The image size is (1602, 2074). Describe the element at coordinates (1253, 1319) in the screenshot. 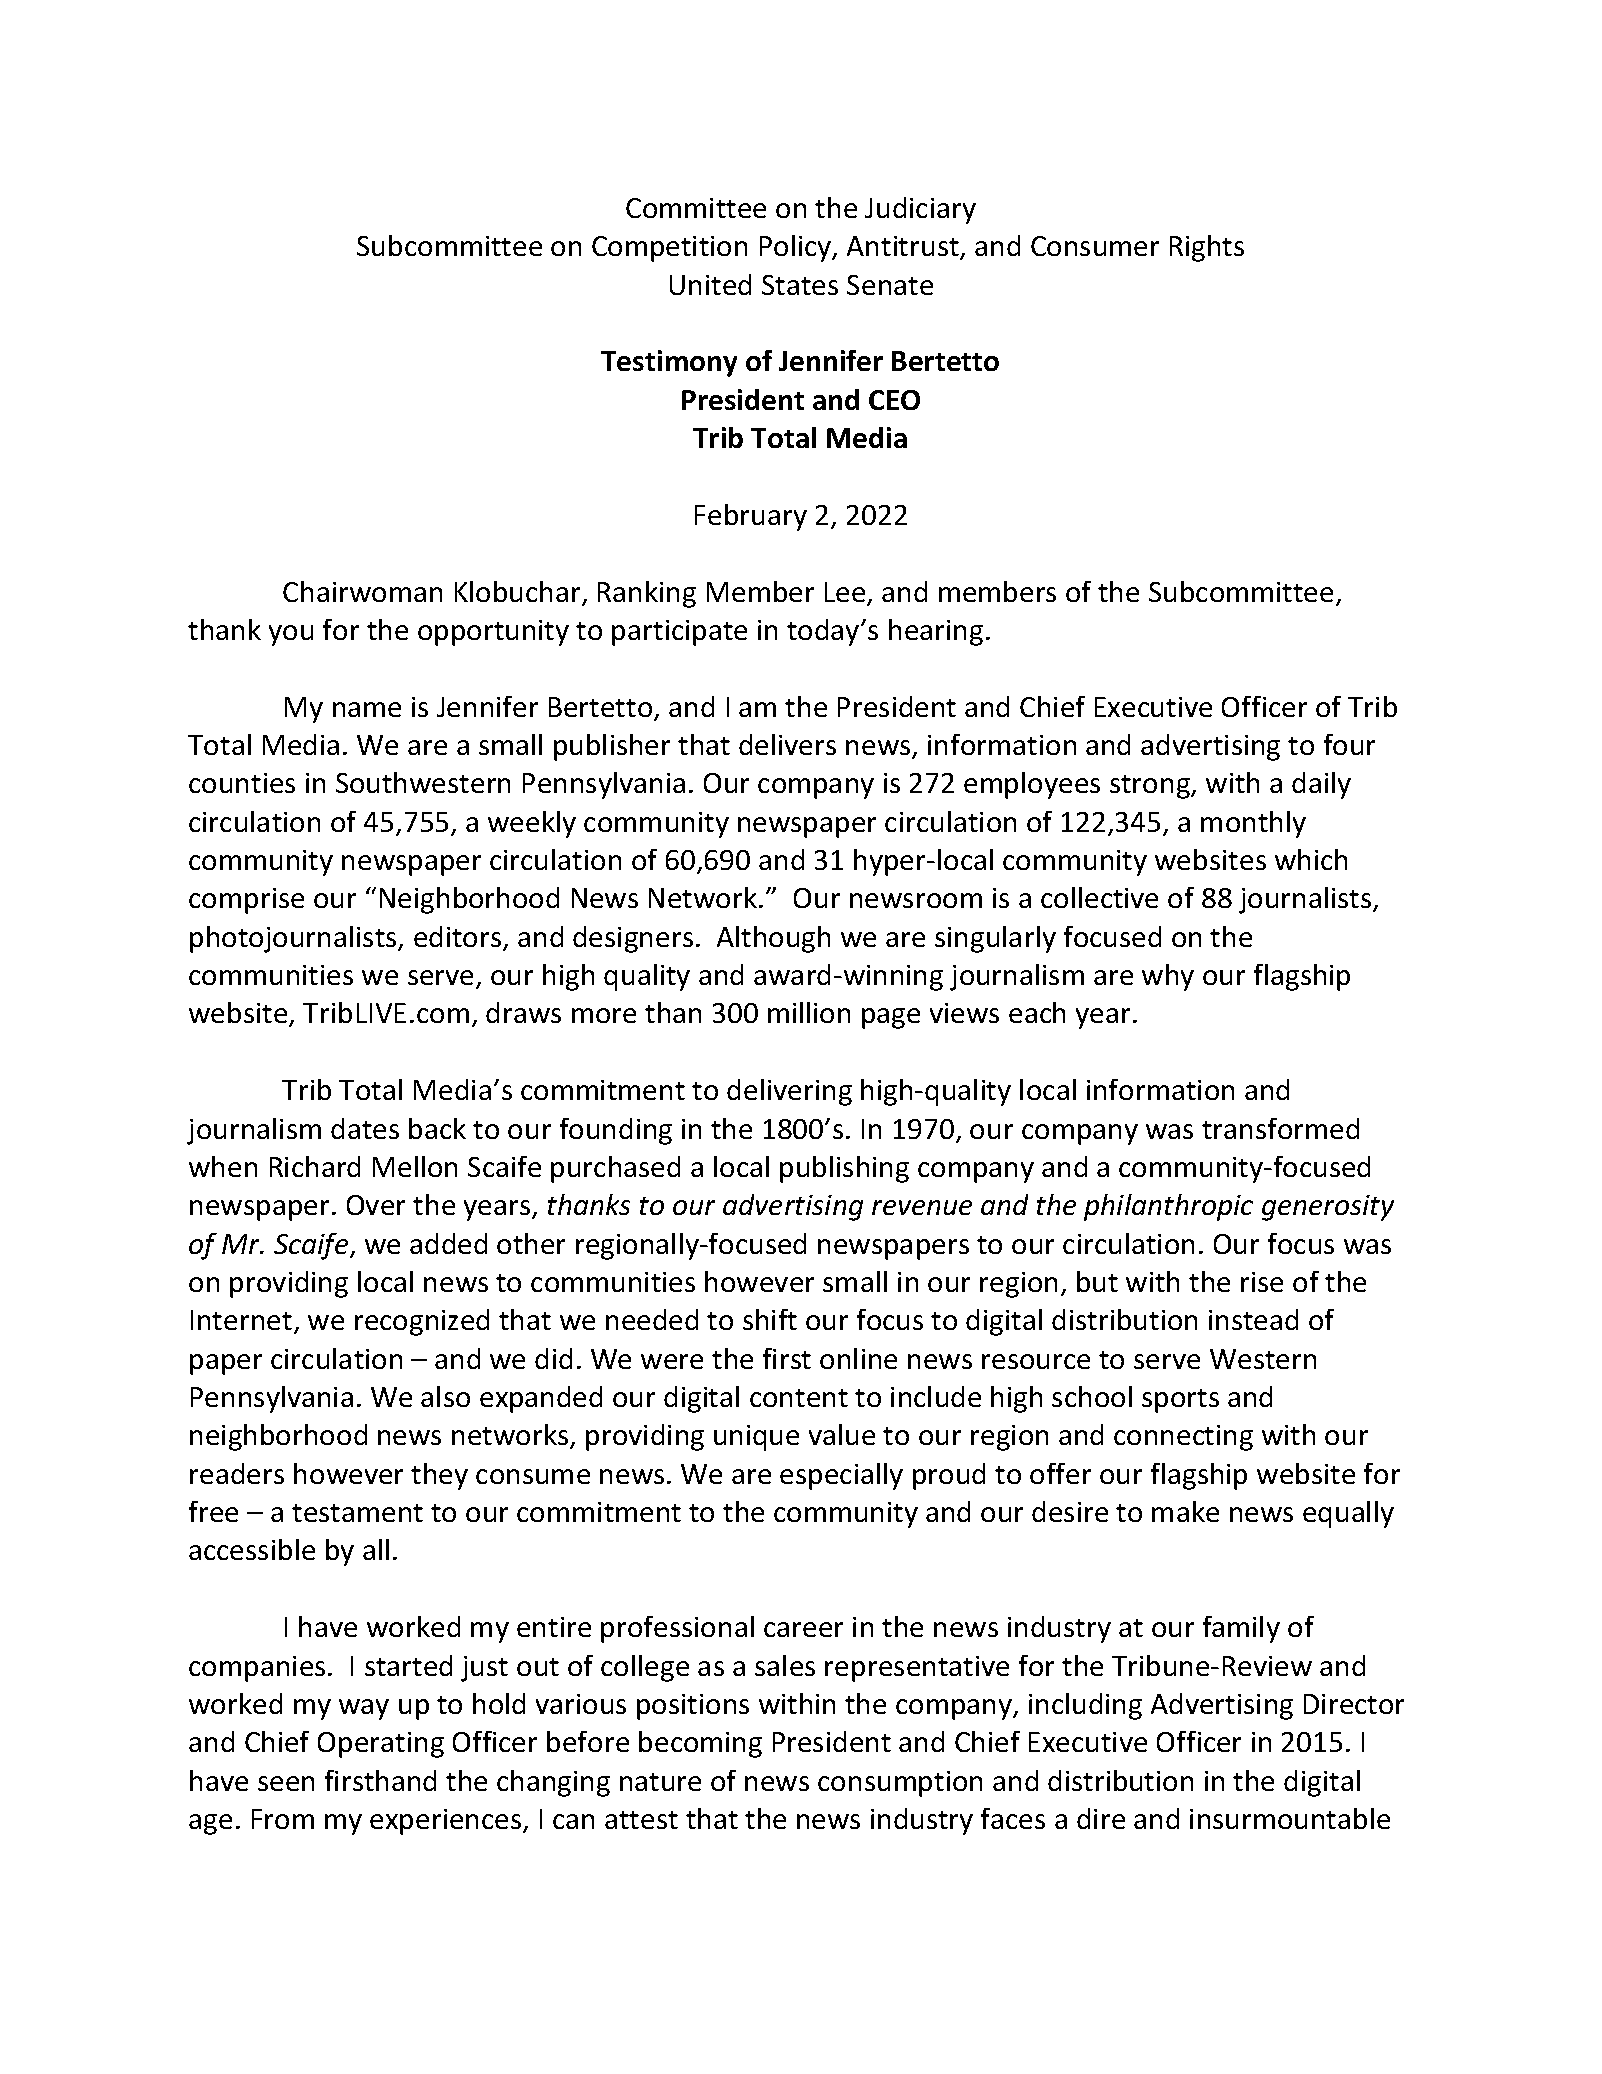

I see `instead` at that location.
